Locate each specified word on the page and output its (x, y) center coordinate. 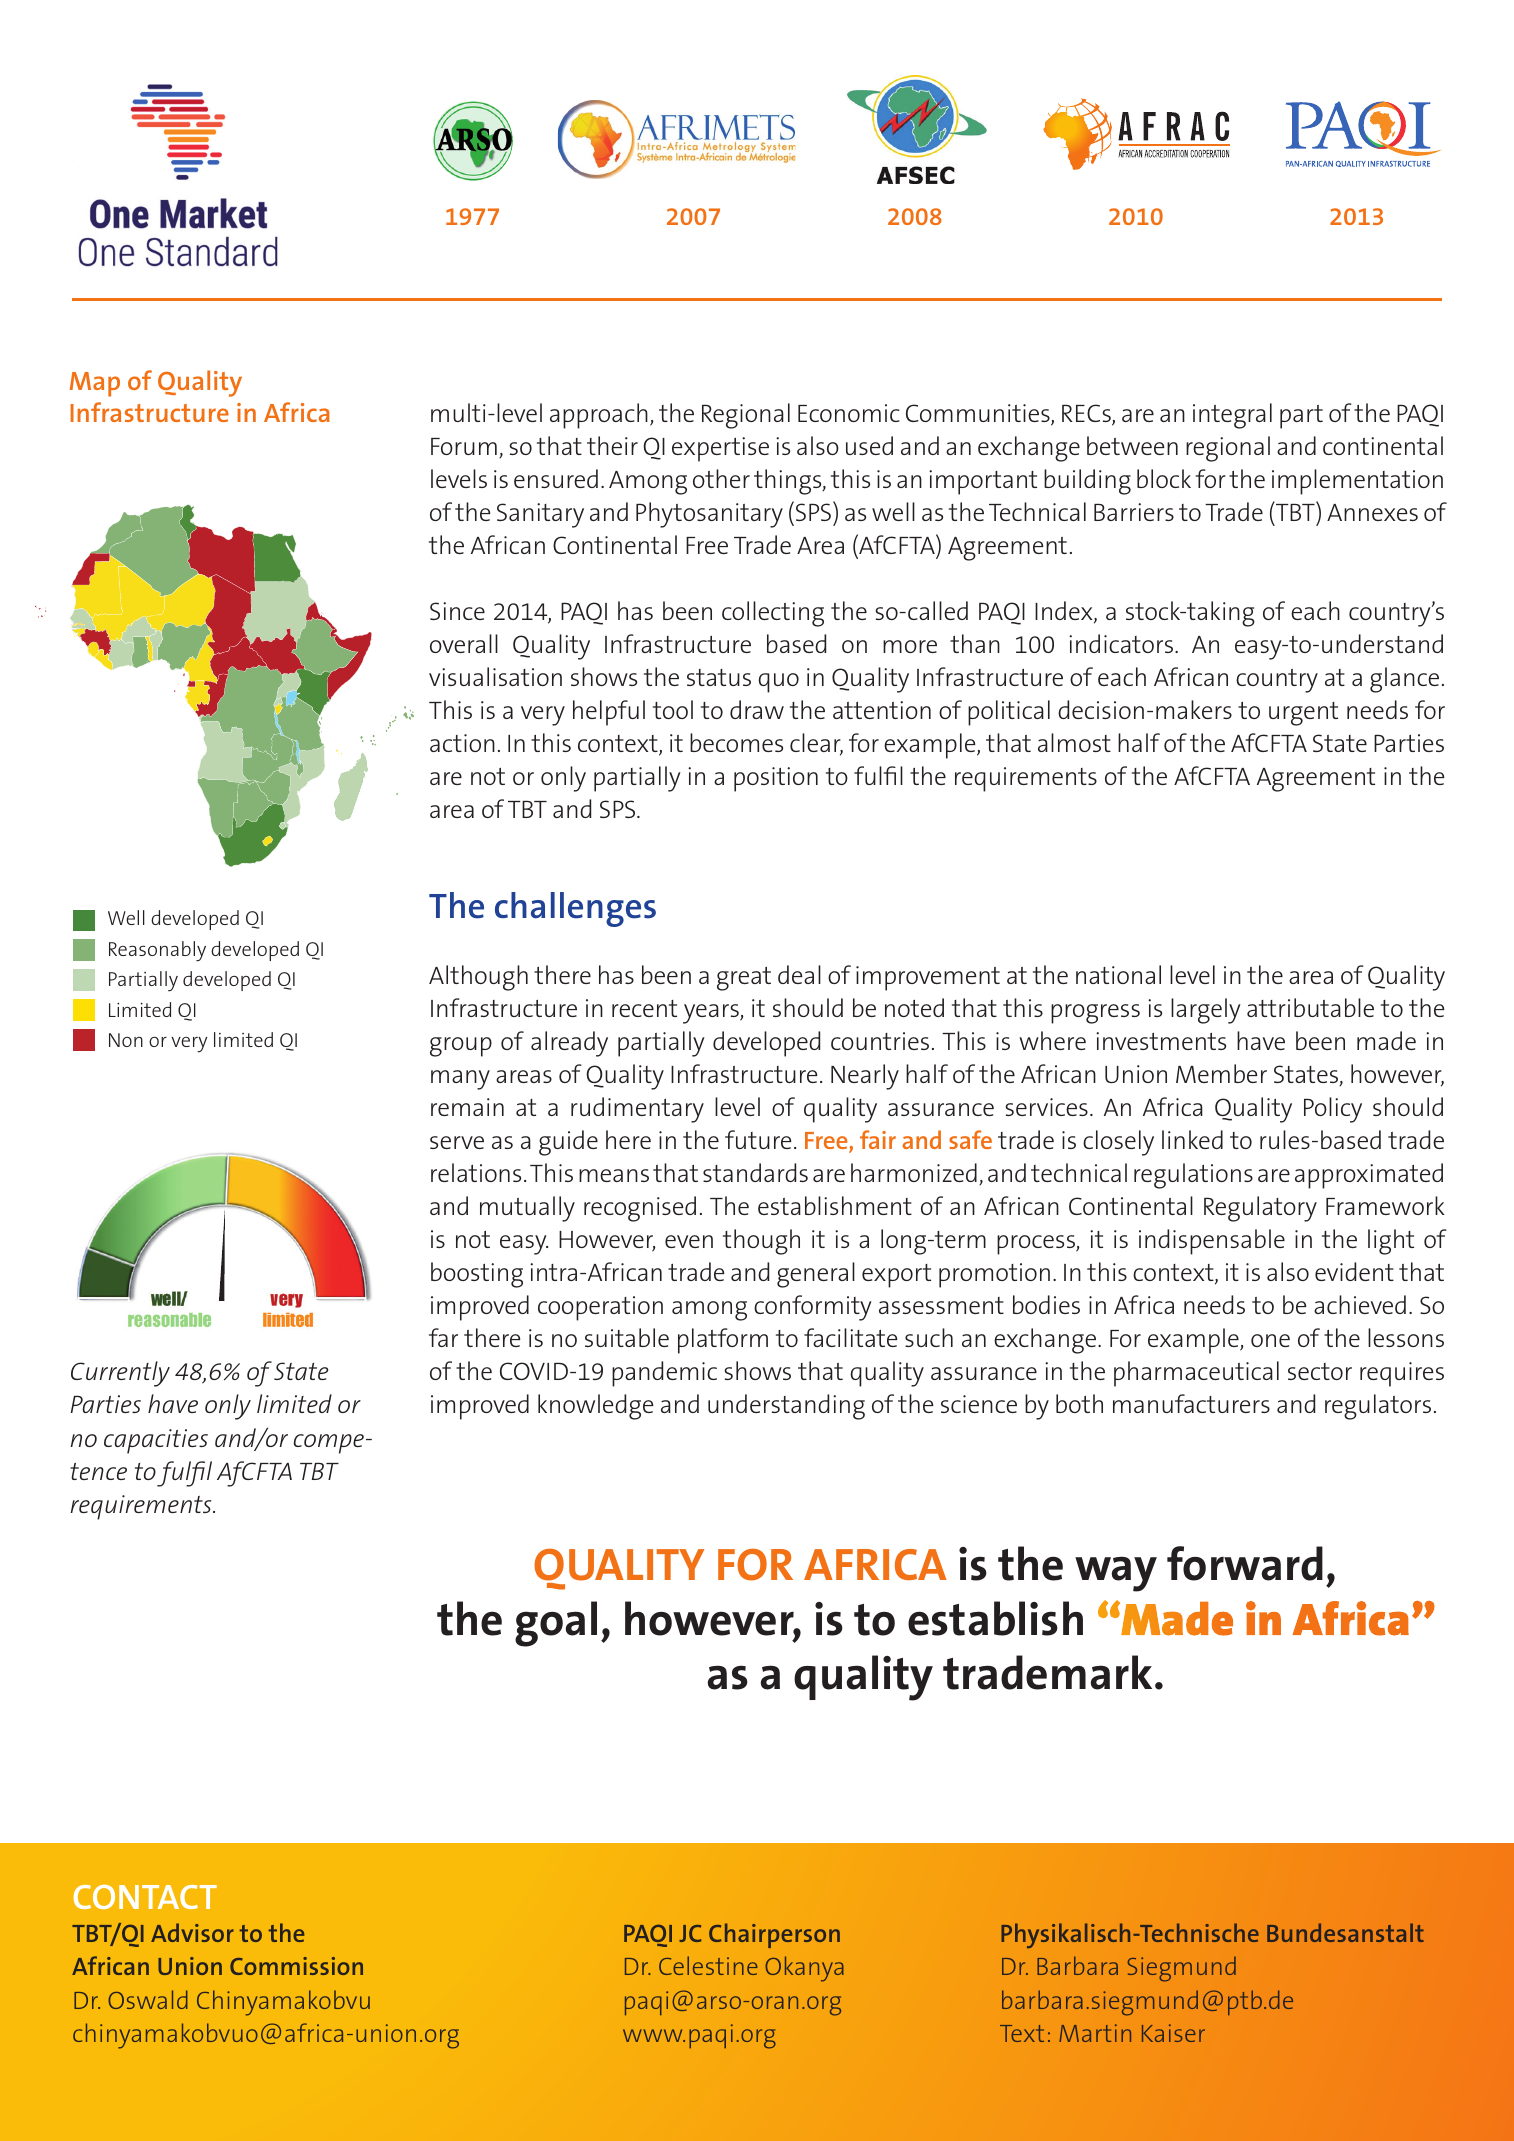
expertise (720, 449)
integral (1232, 416)
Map (95, 384)
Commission (296, 1966)
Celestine (708, 1965)
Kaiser (1173, 2033)
